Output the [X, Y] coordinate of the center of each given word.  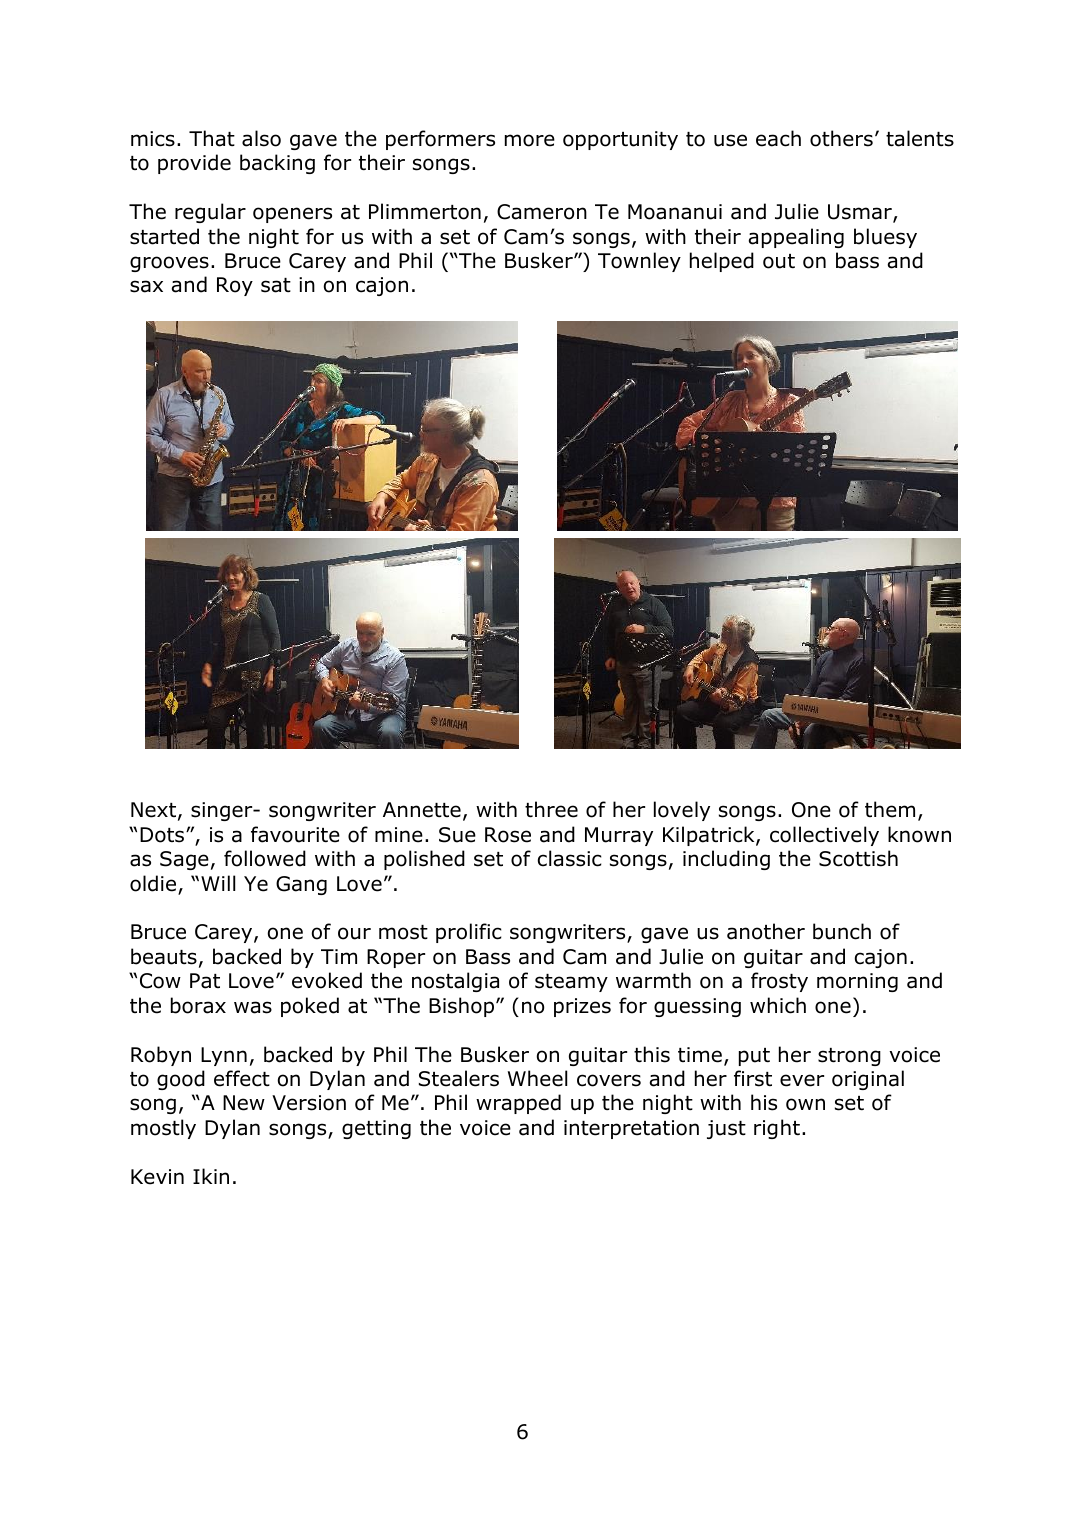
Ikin [211, 1176]
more [530, 140]
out [779, 261]
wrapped [518, 1104]
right [777, 1129]
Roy [235, 286]
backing [277, 164]
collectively [824, 836]
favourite [295, 834]
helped [722, 262]
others [841, 138]
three [551, 809]
